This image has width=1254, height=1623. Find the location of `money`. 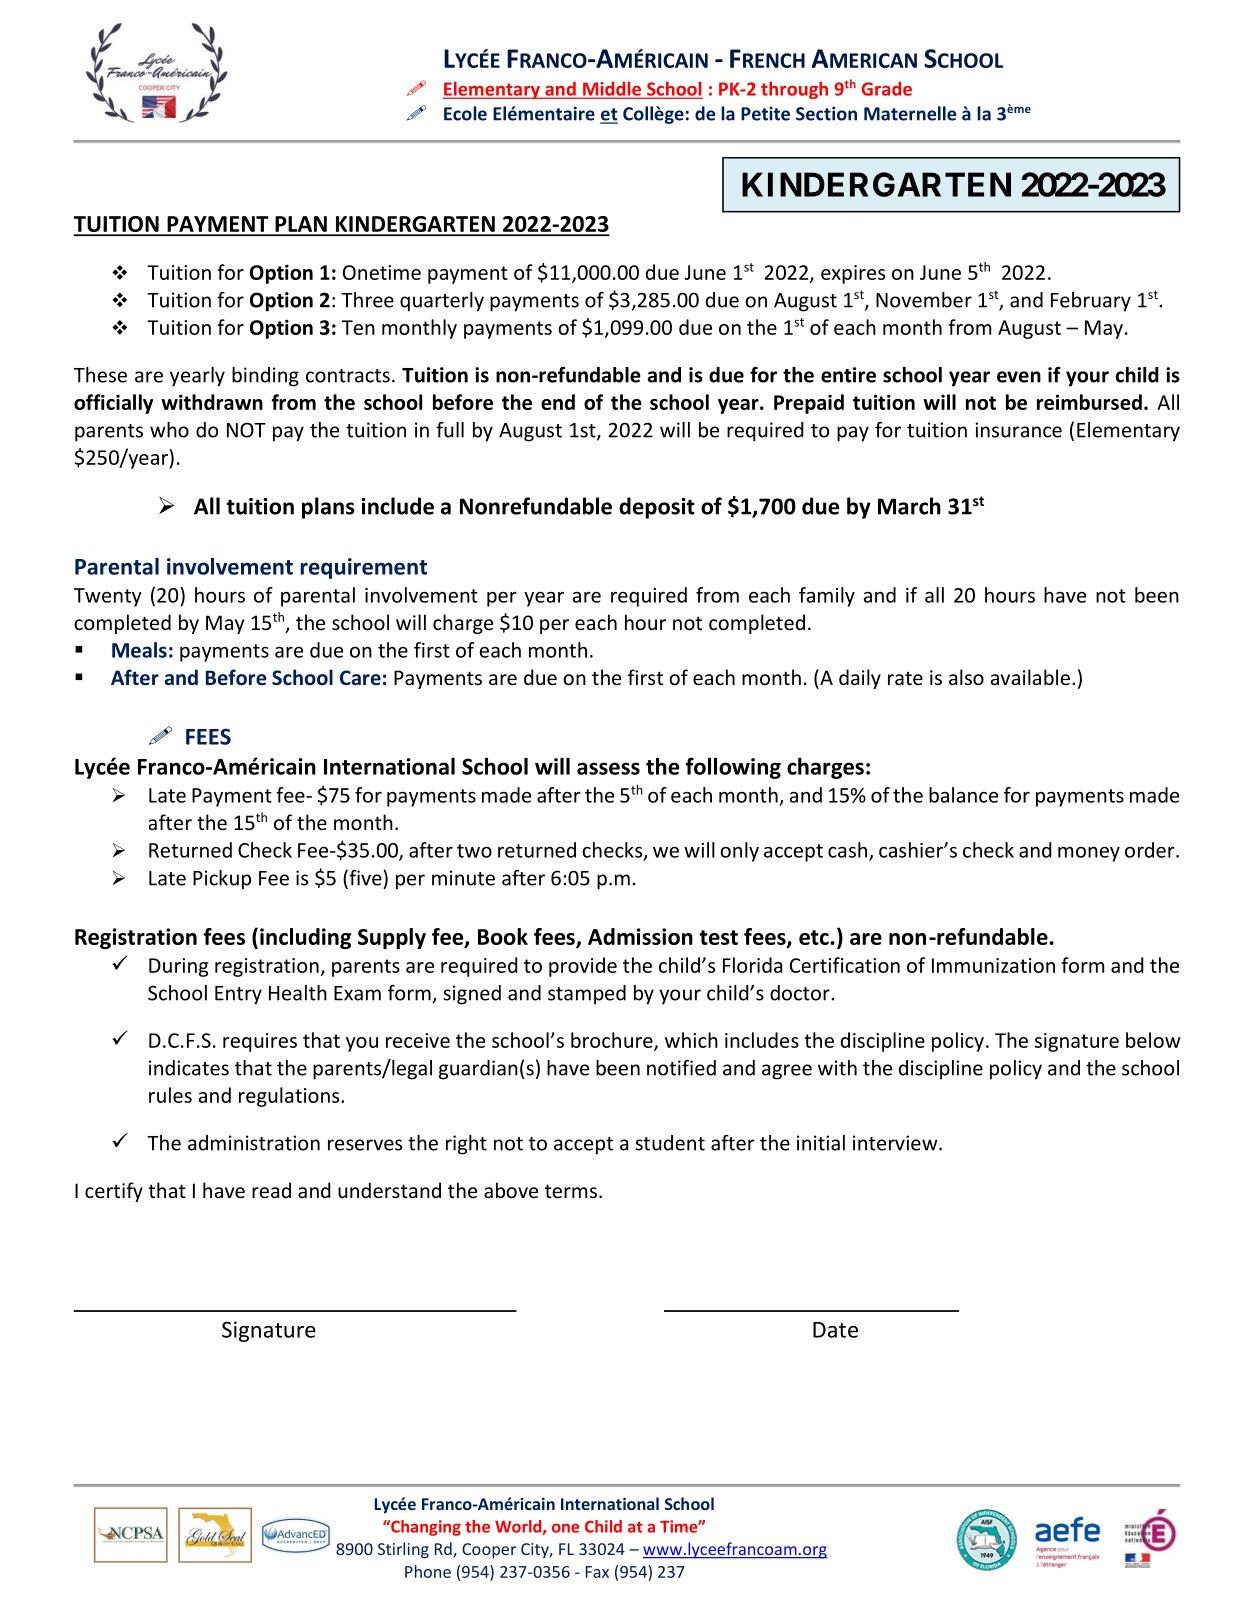

money is located at coordinates (1089, 854).
